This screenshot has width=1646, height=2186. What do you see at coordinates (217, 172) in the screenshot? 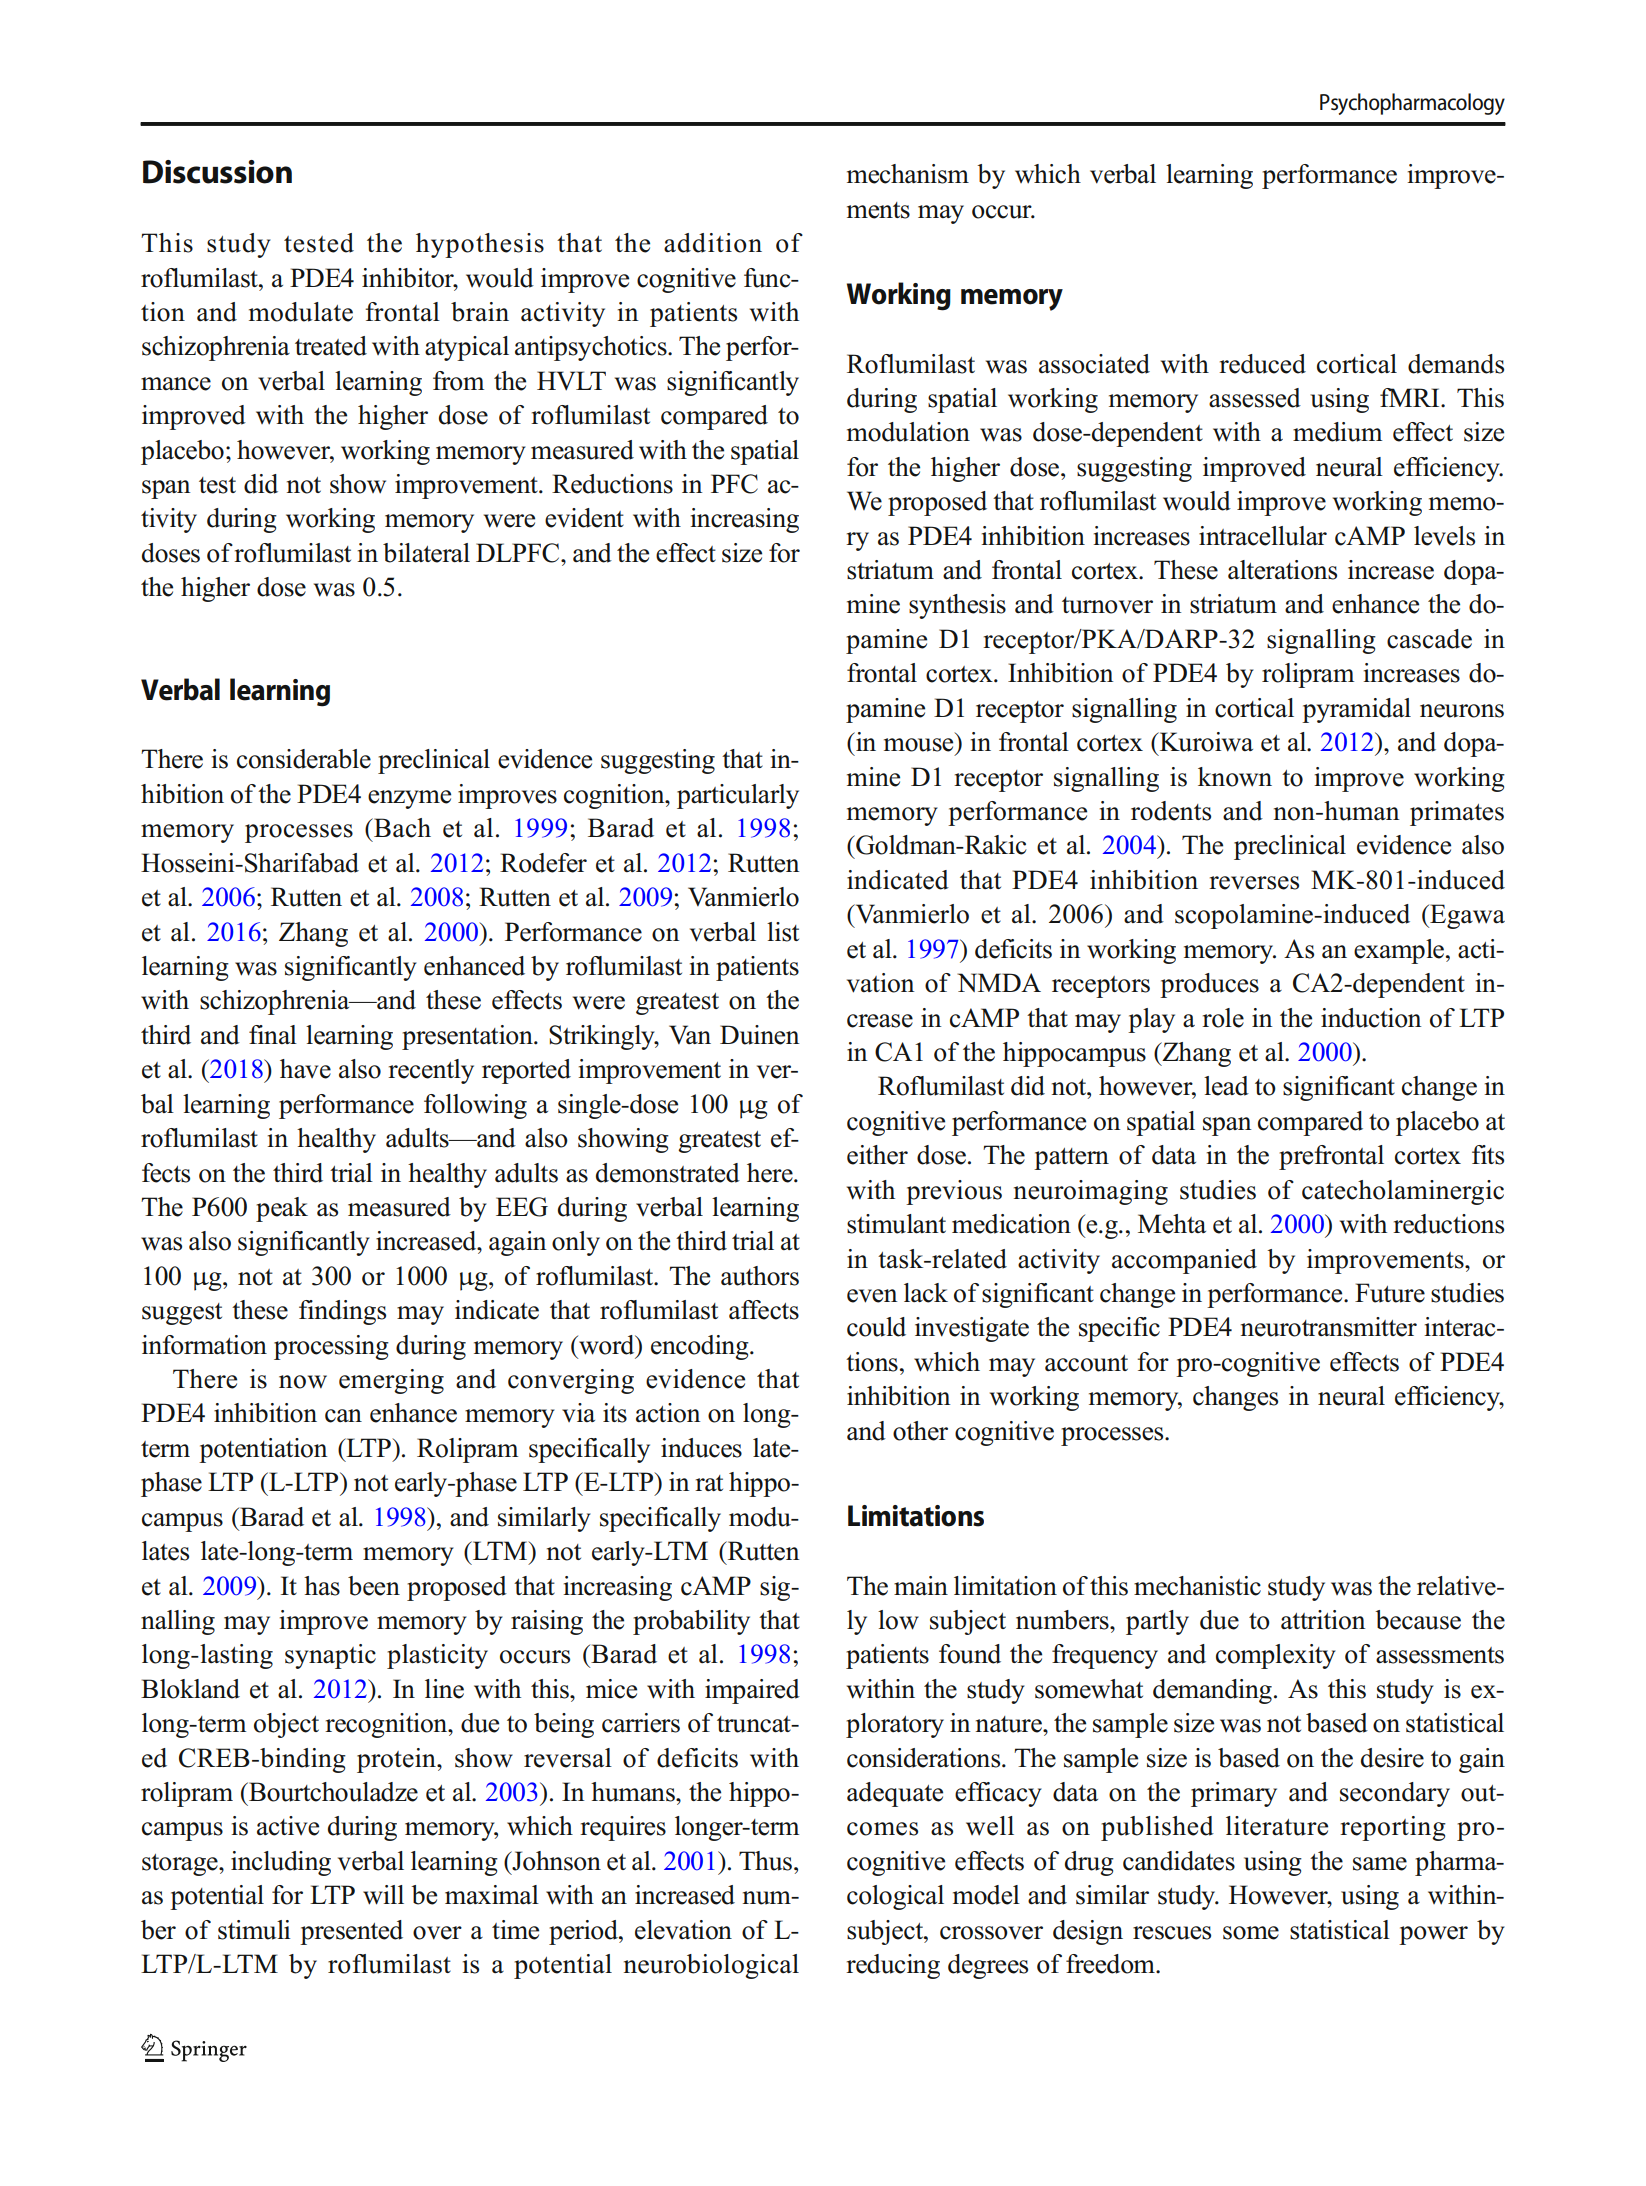
I see `Discussion` at bounding box center [217, 172].
